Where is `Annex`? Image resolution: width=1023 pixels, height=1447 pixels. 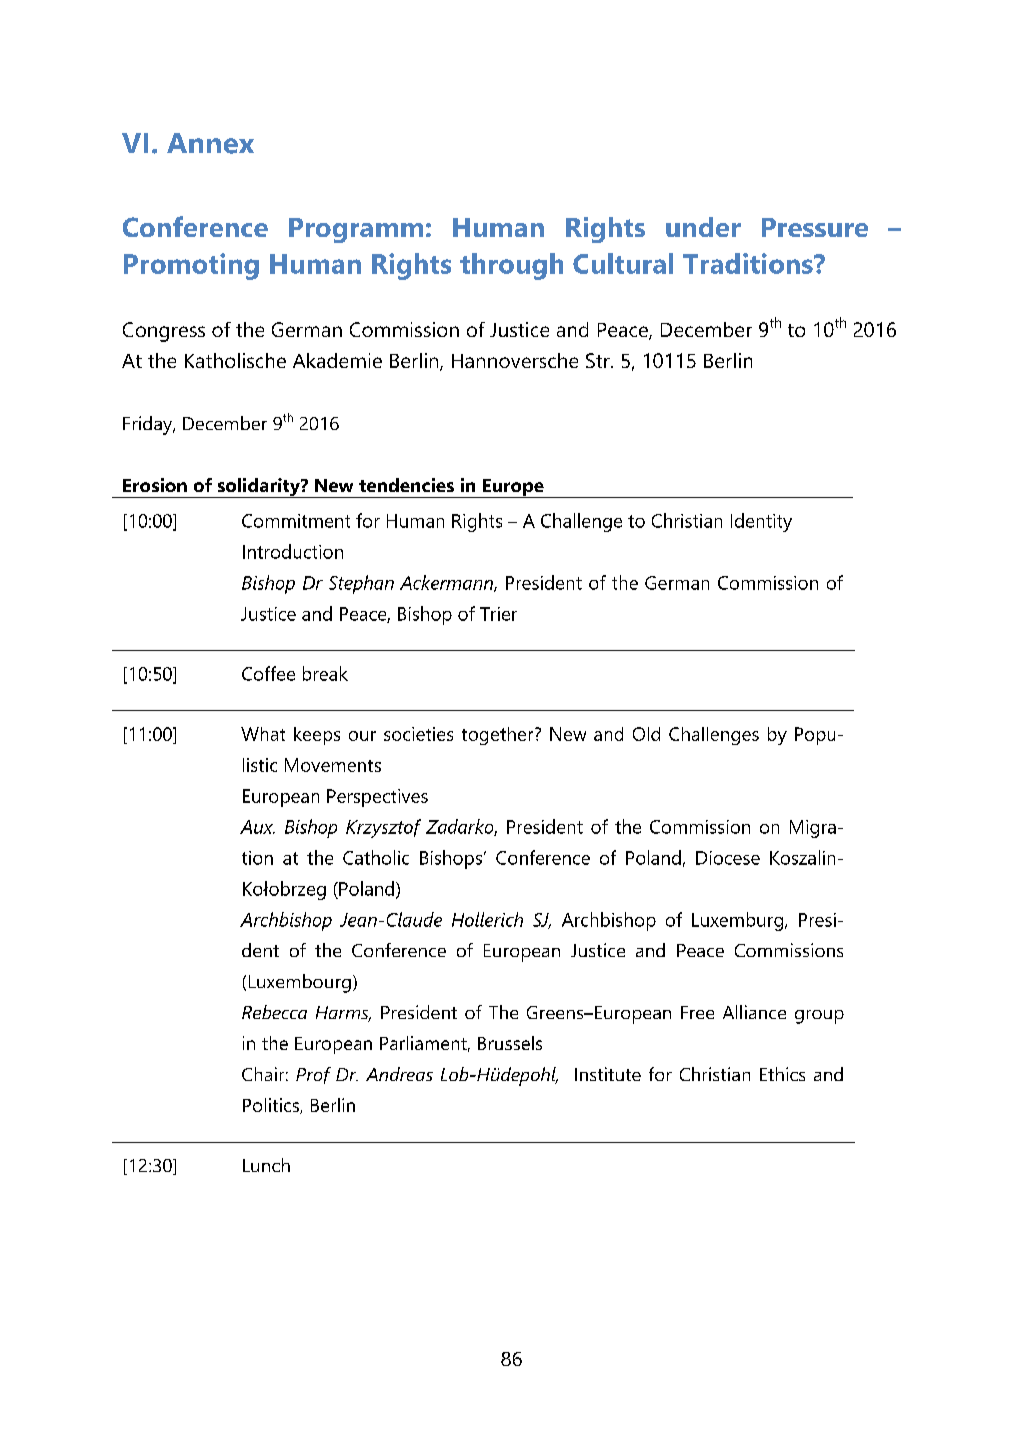
Annex is located at coordinates (210, 143).
